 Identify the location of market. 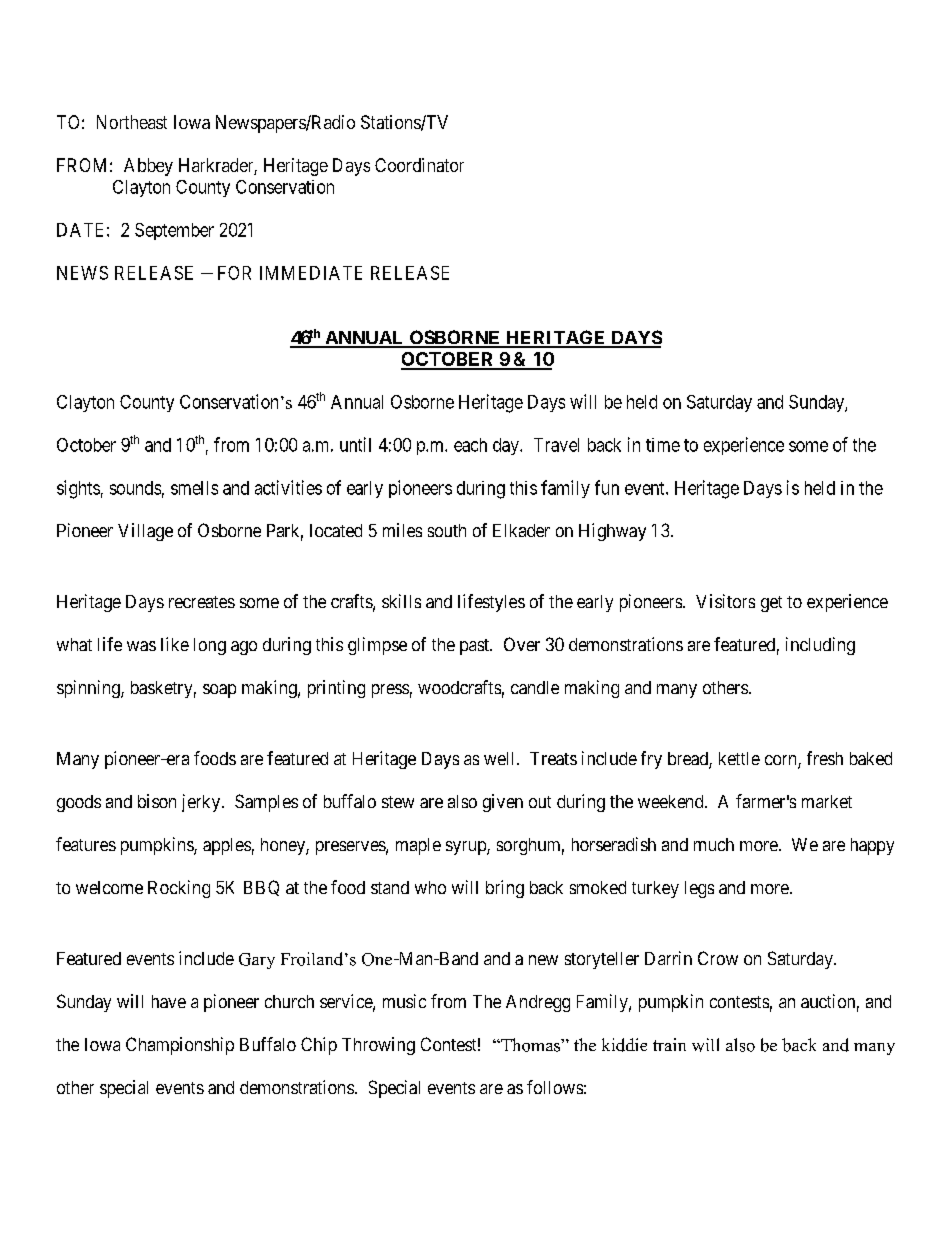
(827, 801).
